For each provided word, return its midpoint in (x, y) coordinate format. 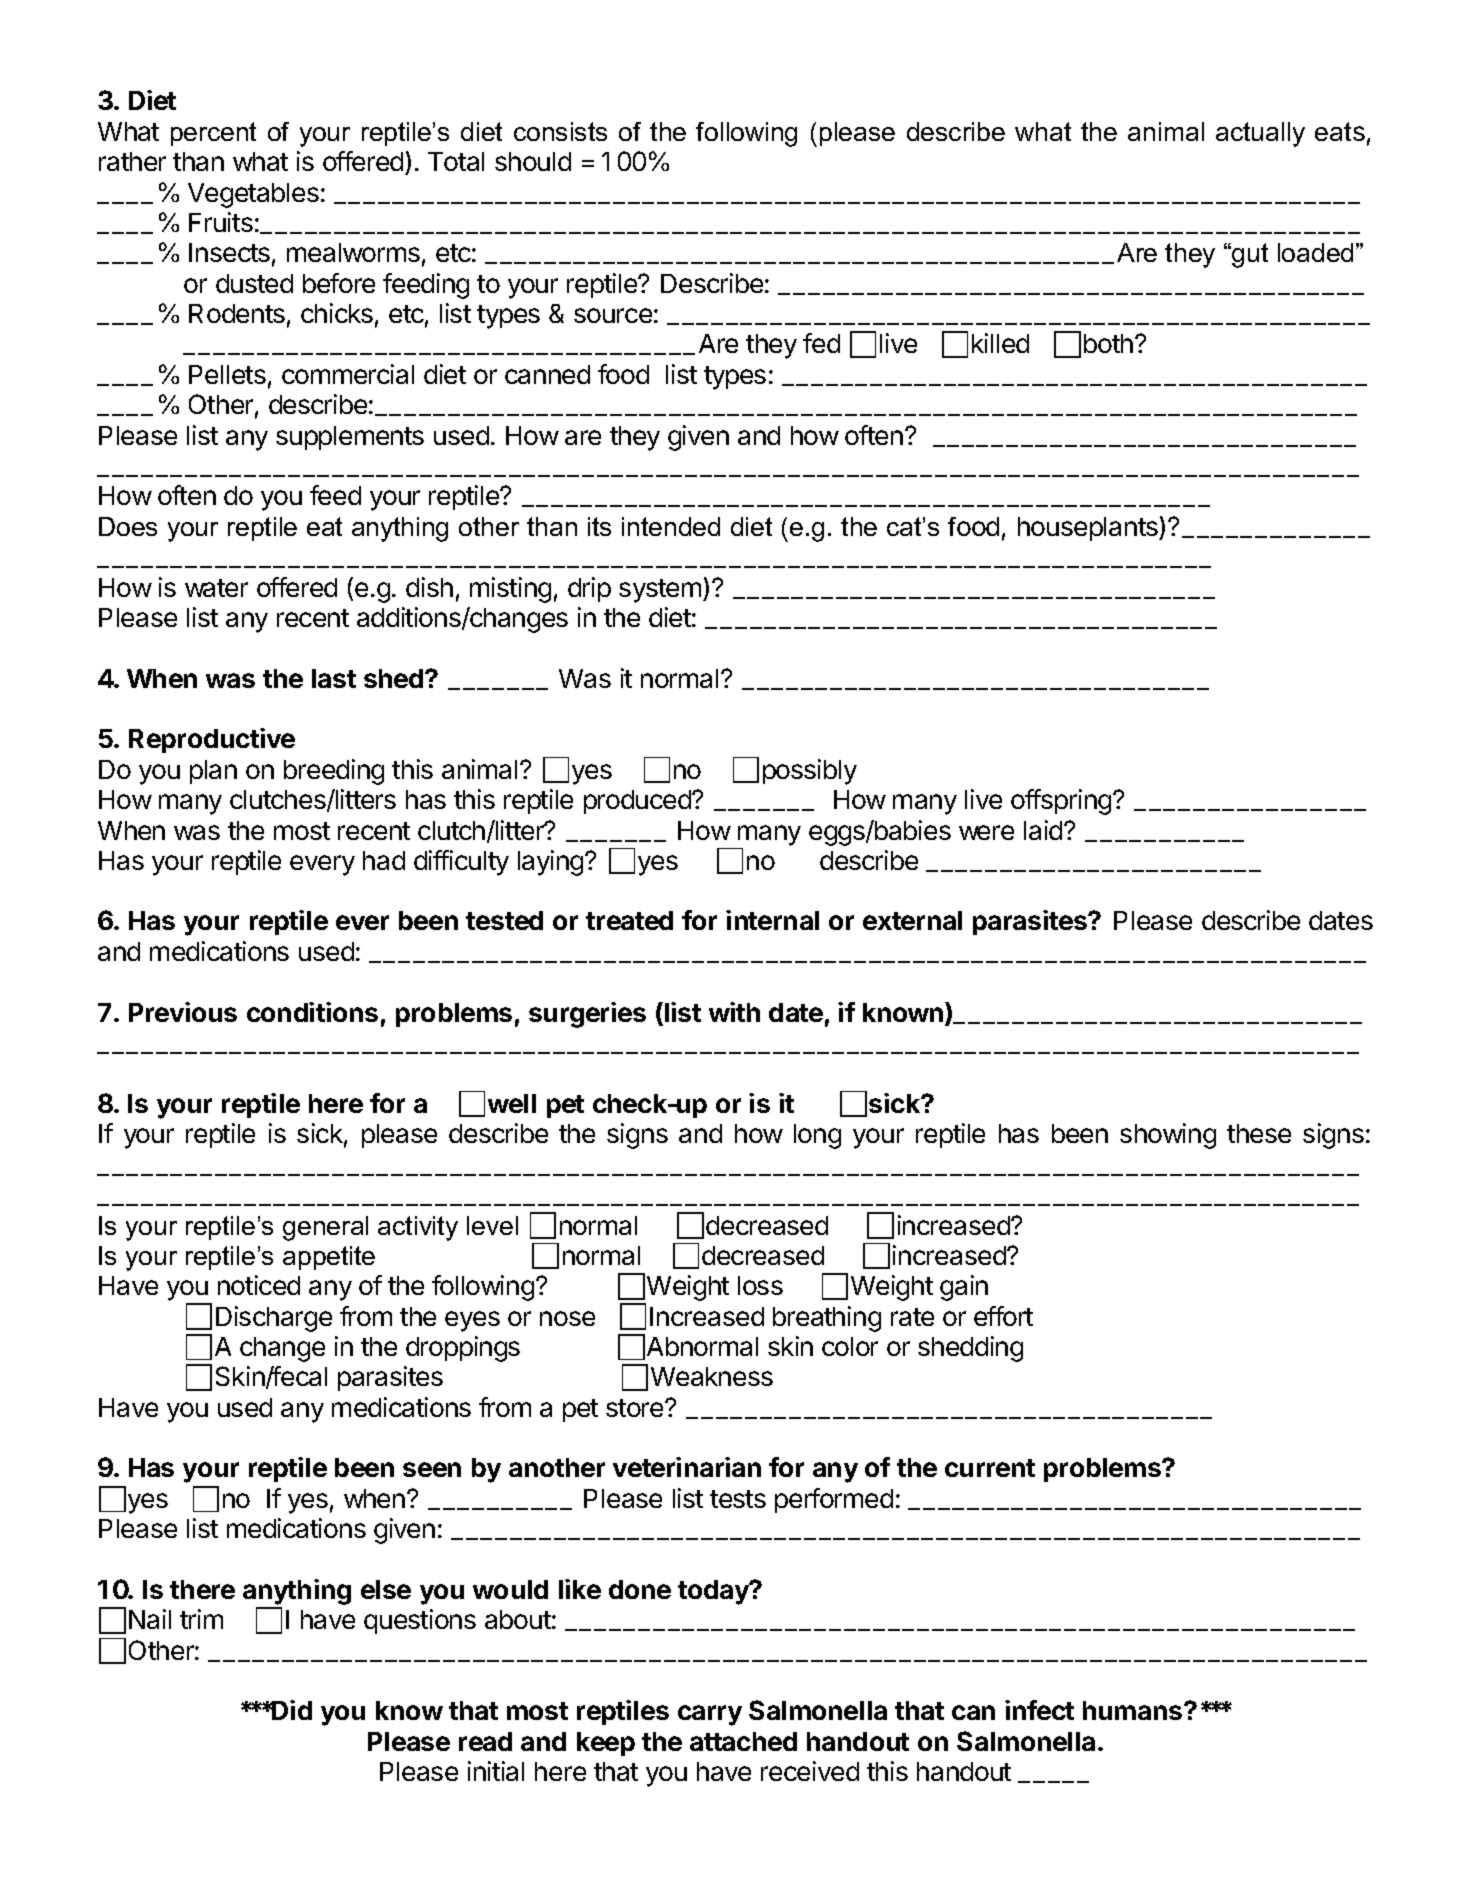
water (216, 588)
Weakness (712, 1376)
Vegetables (253, 195)
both (1108, 343)
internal (772, 920)
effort (1003, 1316)
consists (560, 131)
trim (201, 1619)
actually (1260, 134)
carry (710, 1715)
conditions (312, 1012)
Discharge (274, 1319)
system (660, 591)
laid (1044, 830)
